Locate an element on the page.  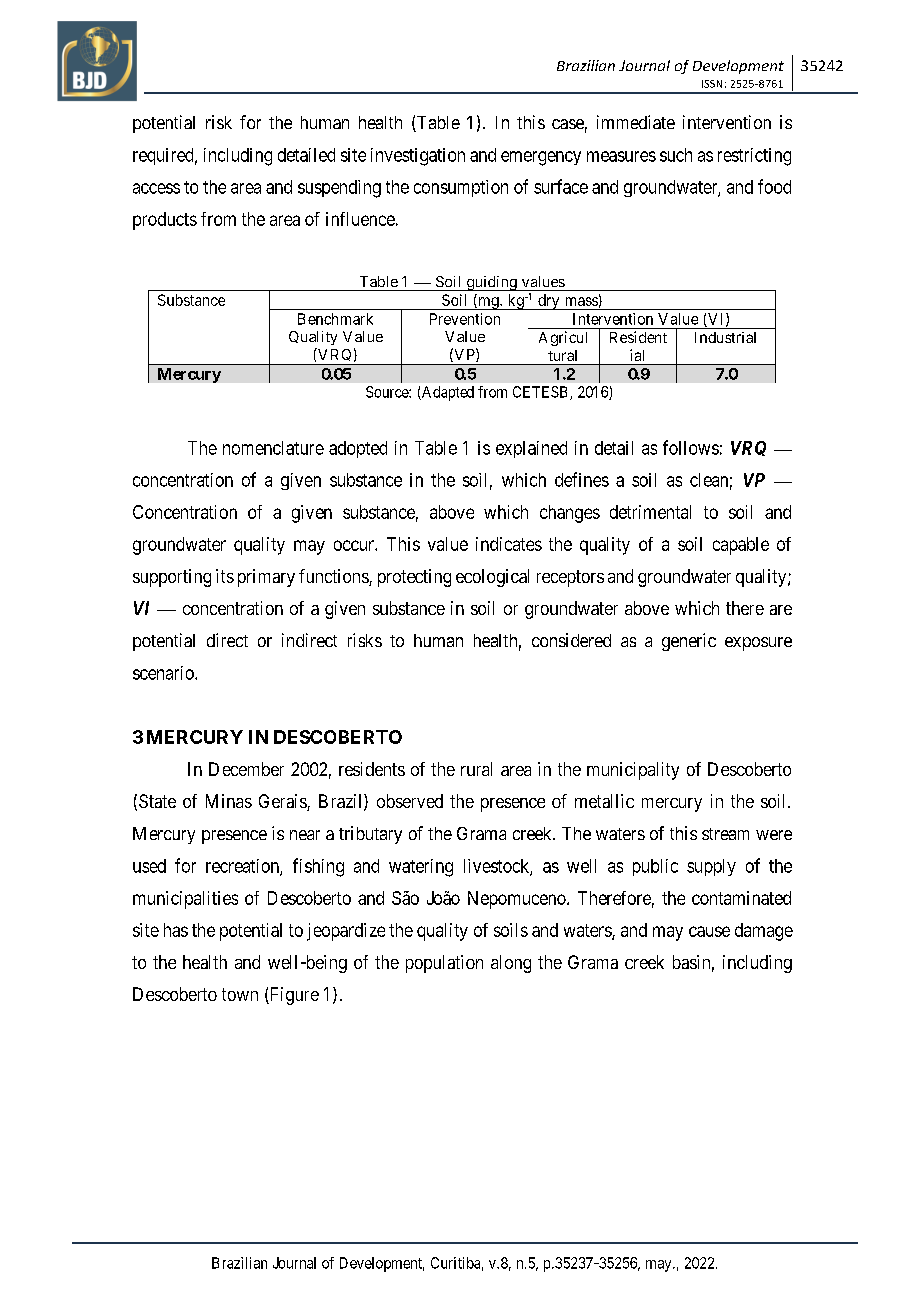
Industrial is located at coordinates (725, 337).
